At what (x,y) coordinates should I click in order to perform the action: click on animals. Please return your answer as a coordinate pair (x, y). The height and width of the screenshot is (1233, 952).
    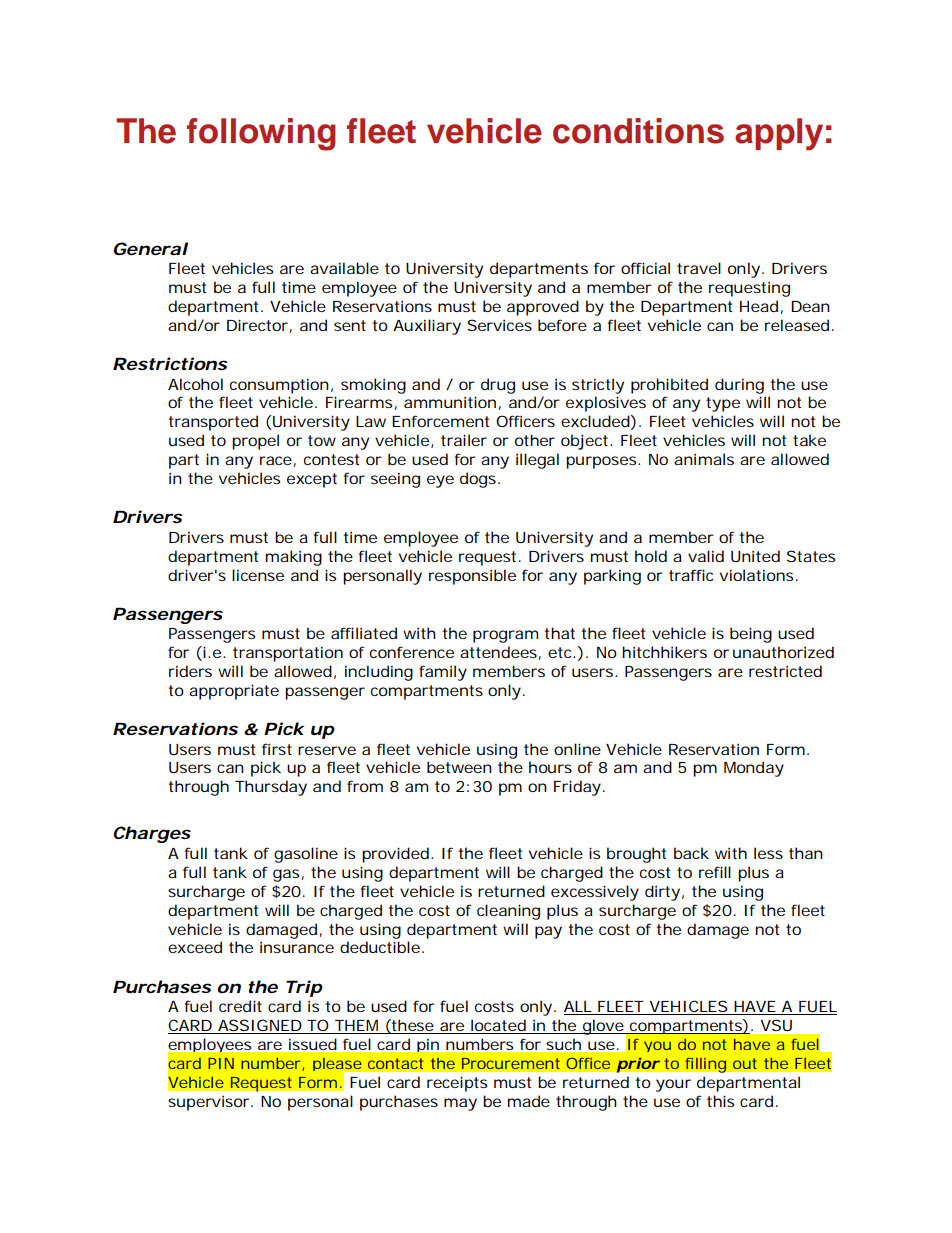
    Looking at the image, I should click on (704, 459).
